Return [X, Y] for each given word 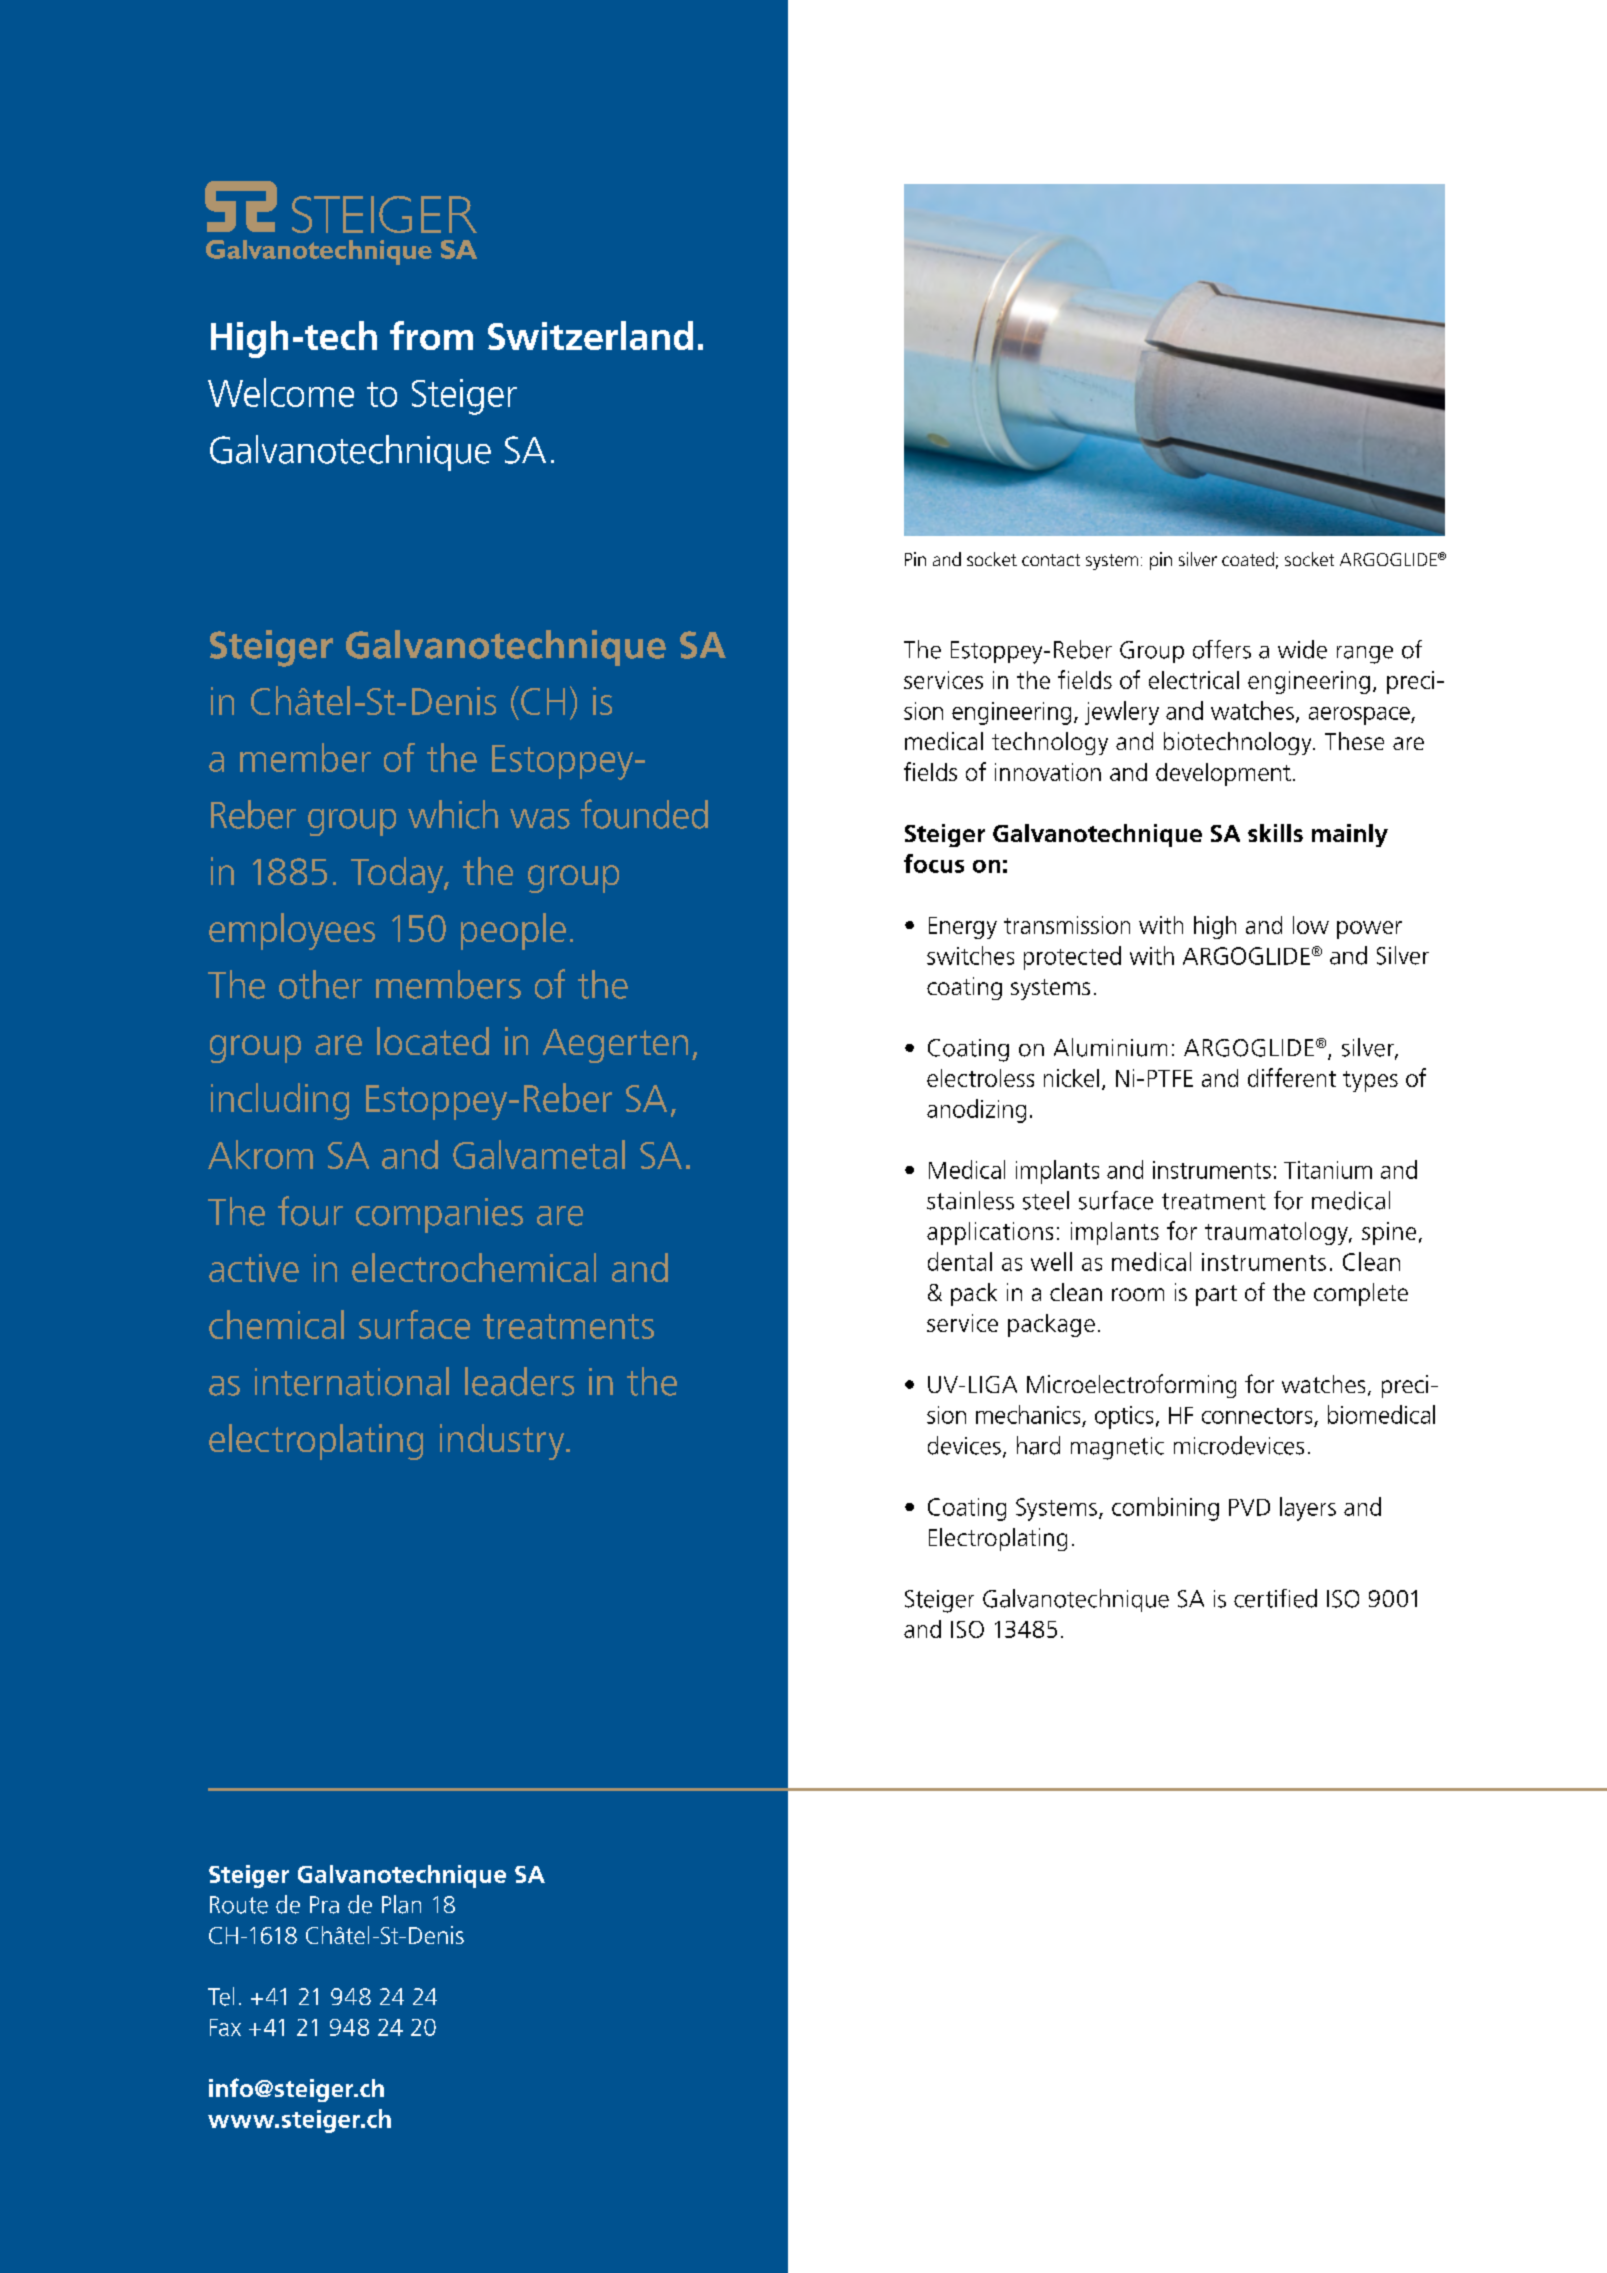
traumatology [1277, 1233]
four [310, 1211]
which [453, 814]
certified [1275, 1598]
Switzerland [590, 335]
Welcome [281, 392]
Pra [324, 1905]
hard [1038, 1445]
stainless [970, 1200]
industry [503, 1442]
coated [1248, 559]
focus [934, 863]
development [1223, 774]
